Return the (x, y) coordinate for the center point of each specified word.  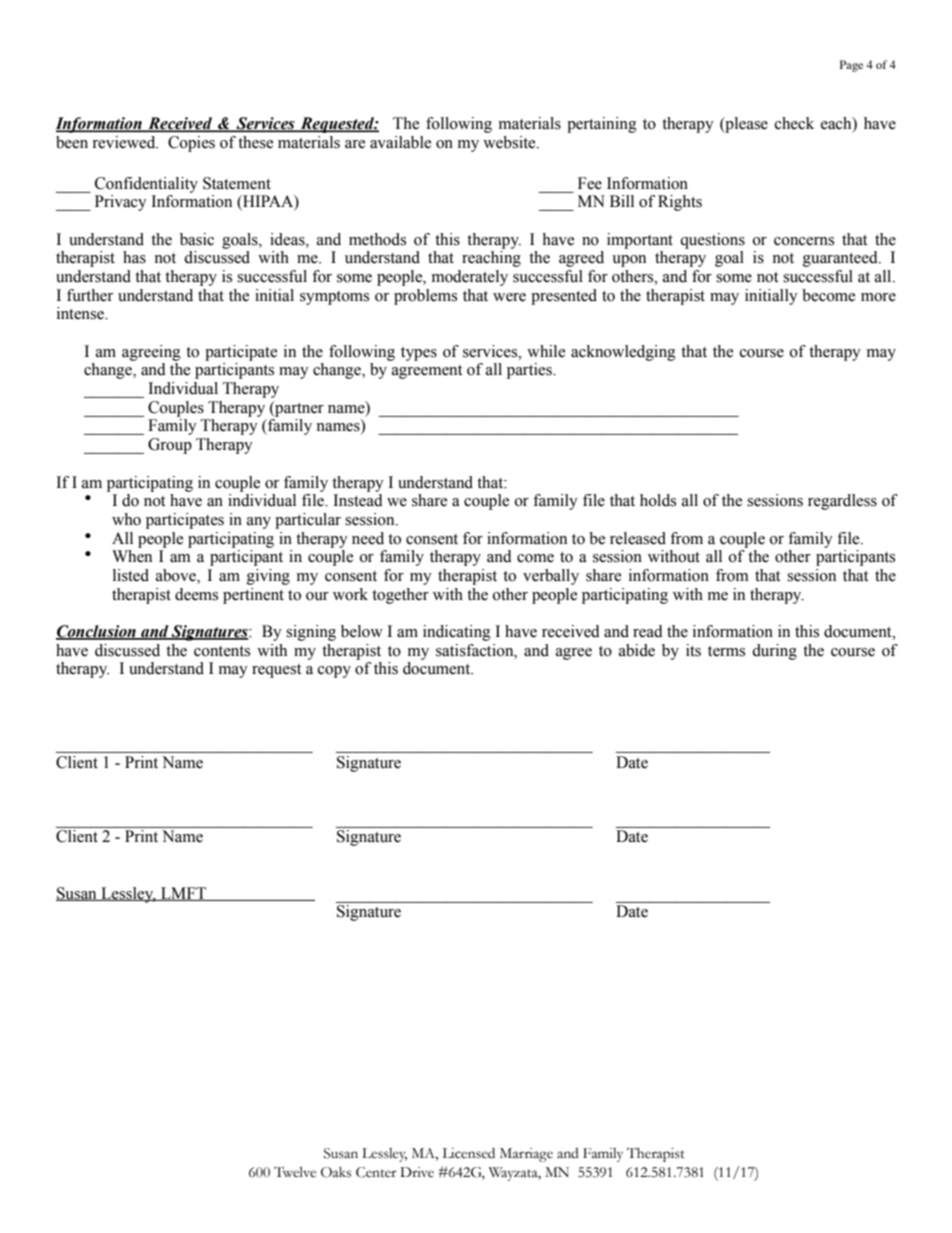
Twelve (295, 1172)
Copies (191, 144)
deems (196, 594)
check (794, 123)
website (510, 142)
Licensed (468, 1153)
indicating (457, 633)
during (774, 652)
